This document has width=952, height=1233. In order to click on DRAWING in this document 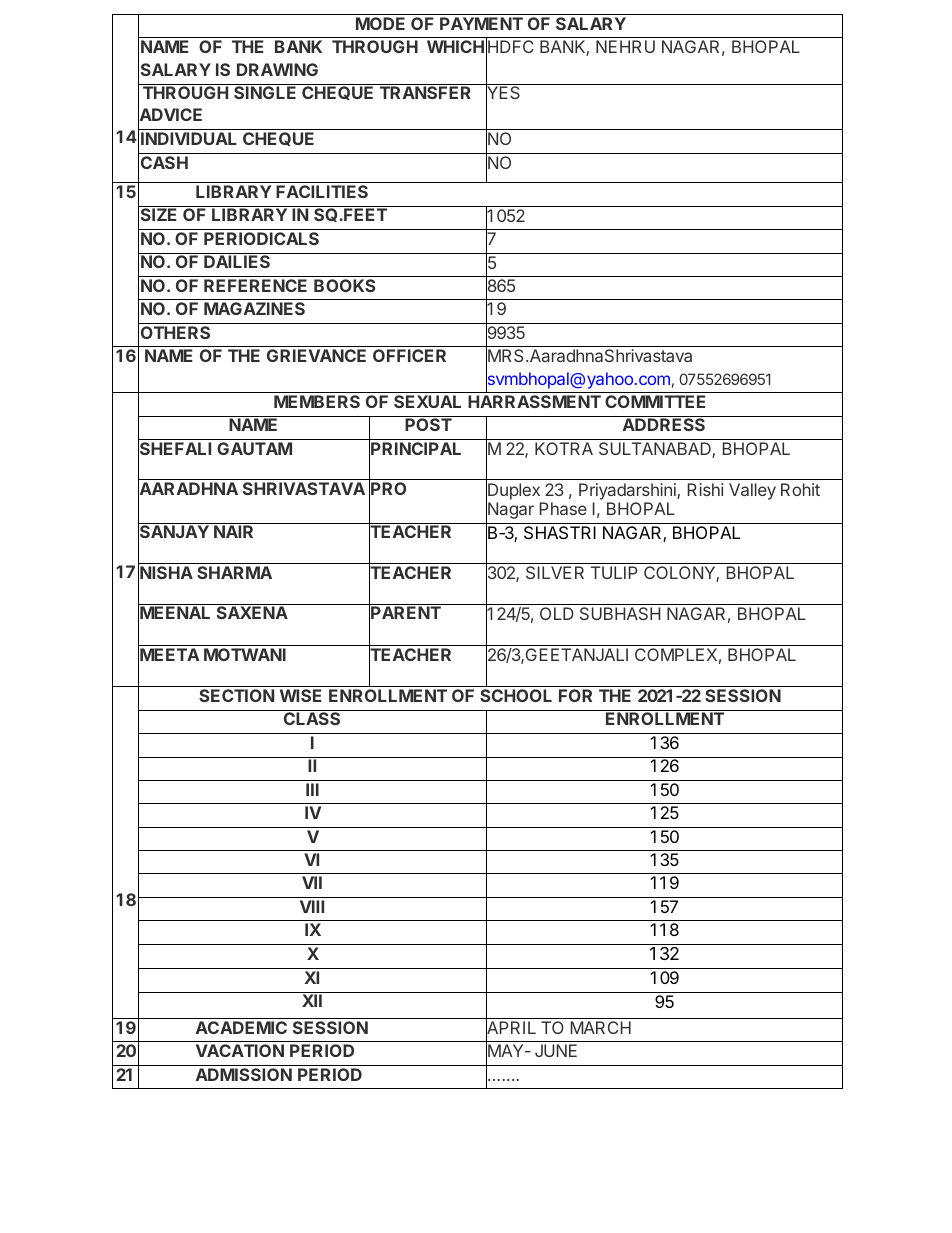, I will do `click(277, 69)`.
